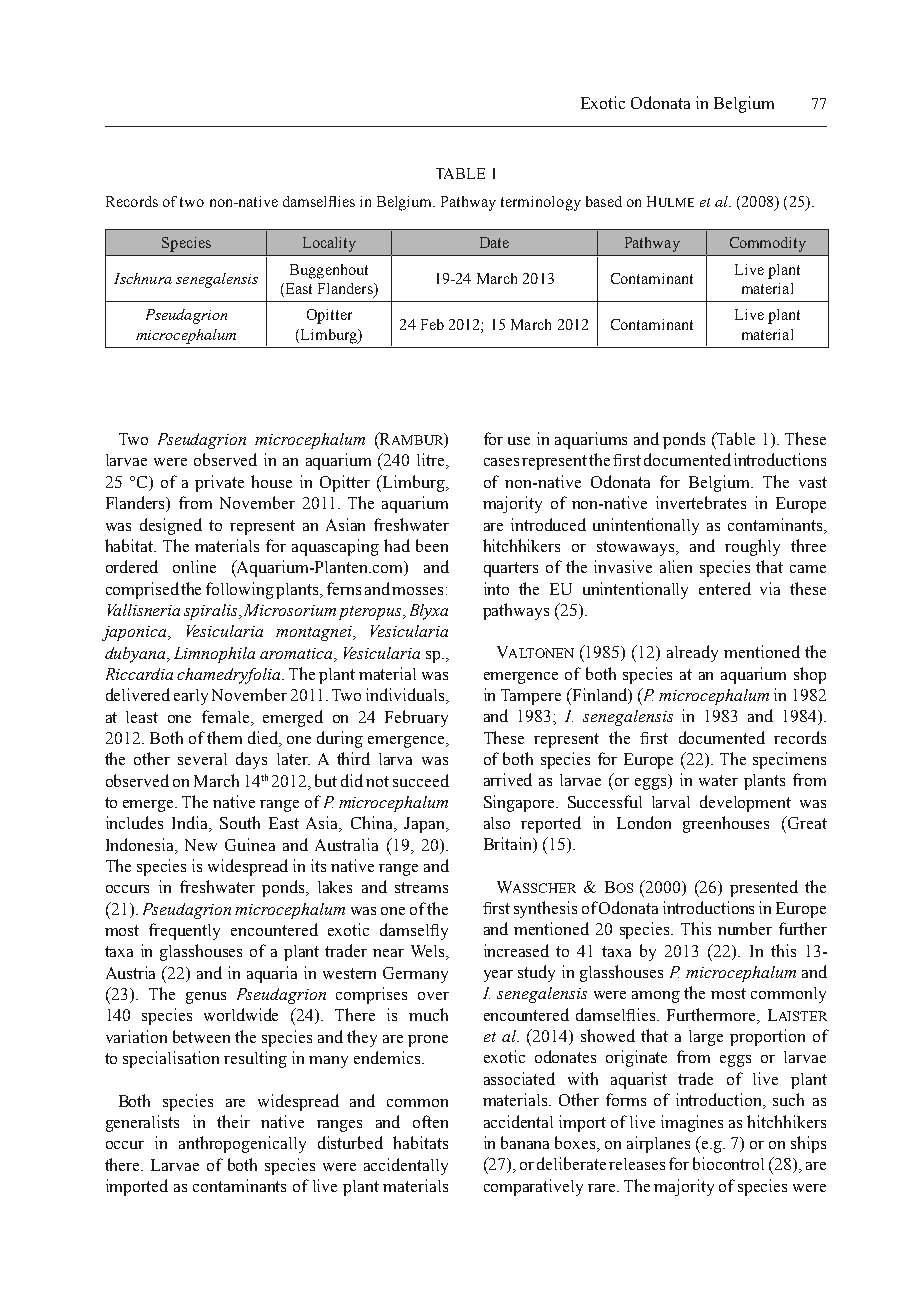 The width and height of the document is (924, 1290). I want to click on already, so click(692, 653).
